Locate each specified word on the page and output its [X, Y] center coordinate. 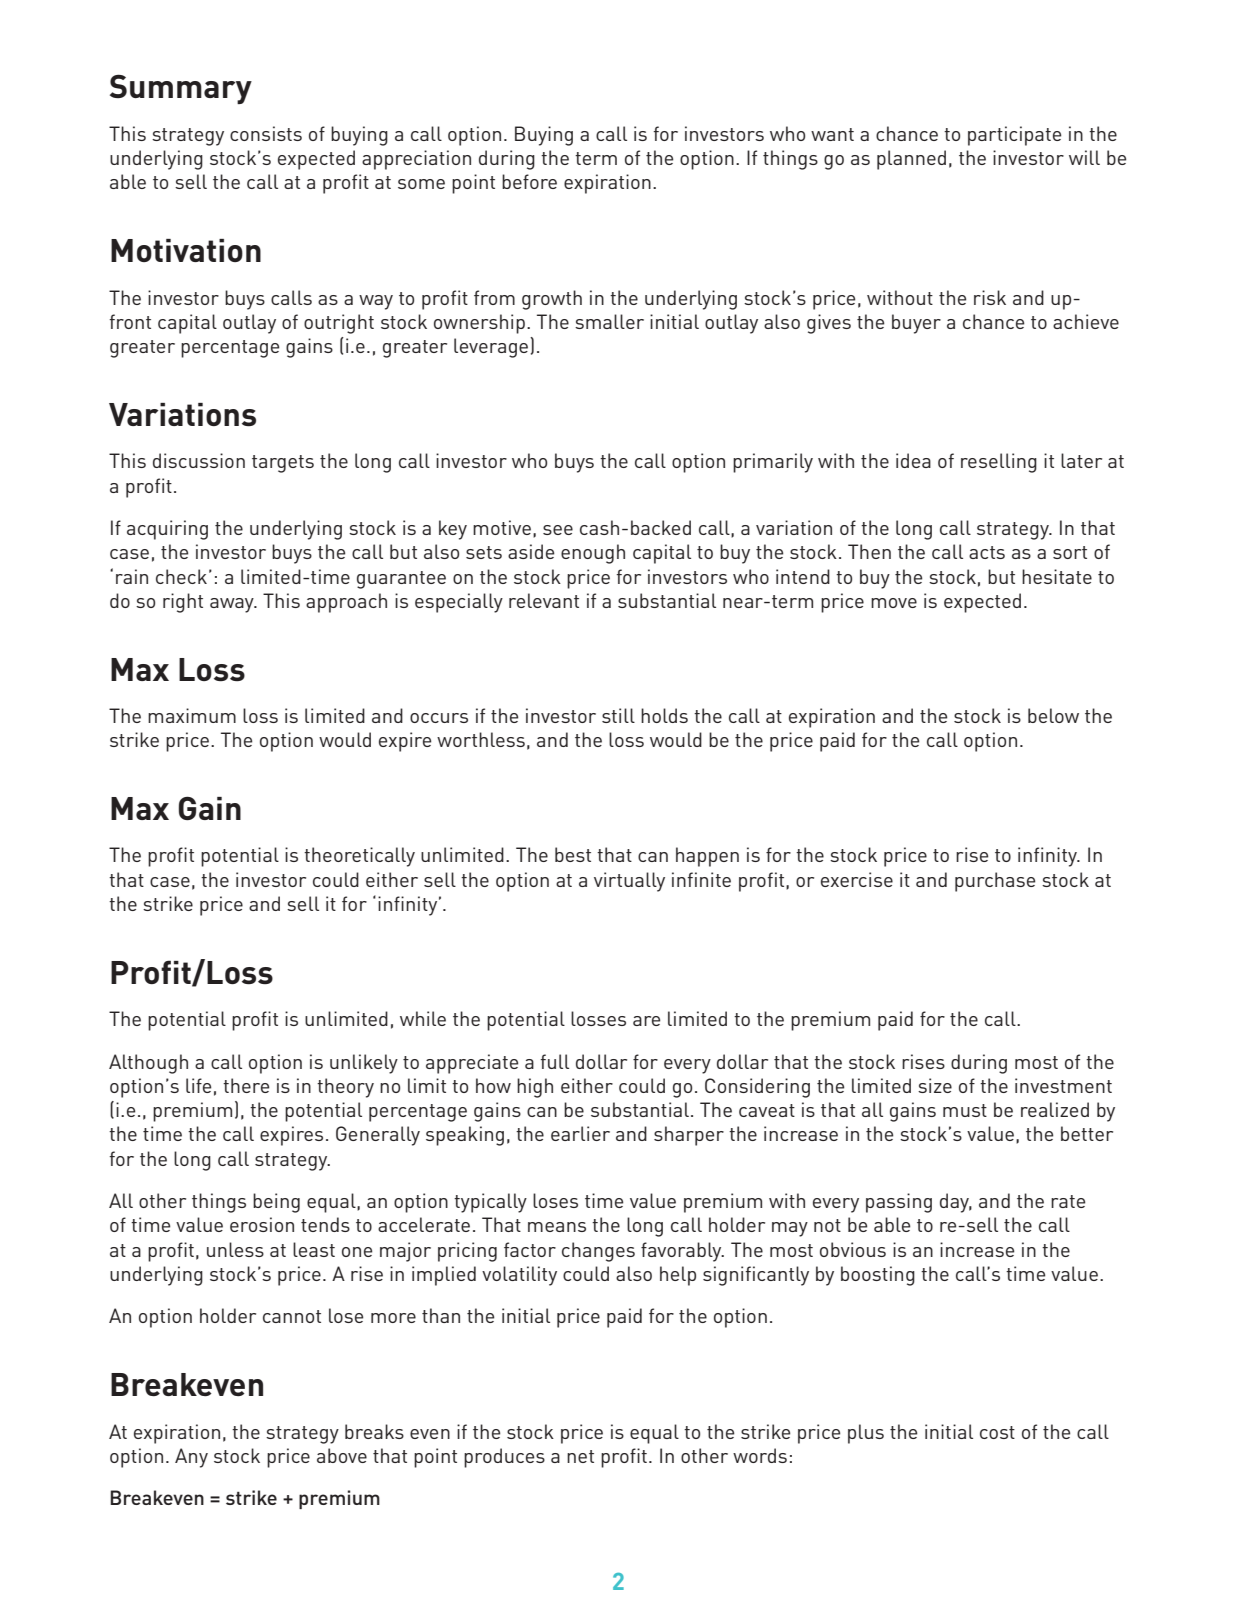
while [423, 1018]
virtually [629, 882]
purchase [995, 882]
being [276, 1203]
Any [191, 1458]
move [894, 603]
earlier [580, 1133]
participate [1014, 136]
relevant [544, 600]
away [233, 605]
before [529, 181]
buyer [916, 324]
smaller [609, 321]
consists [266, 133]
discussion [199, 460]
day [956, 1203]
